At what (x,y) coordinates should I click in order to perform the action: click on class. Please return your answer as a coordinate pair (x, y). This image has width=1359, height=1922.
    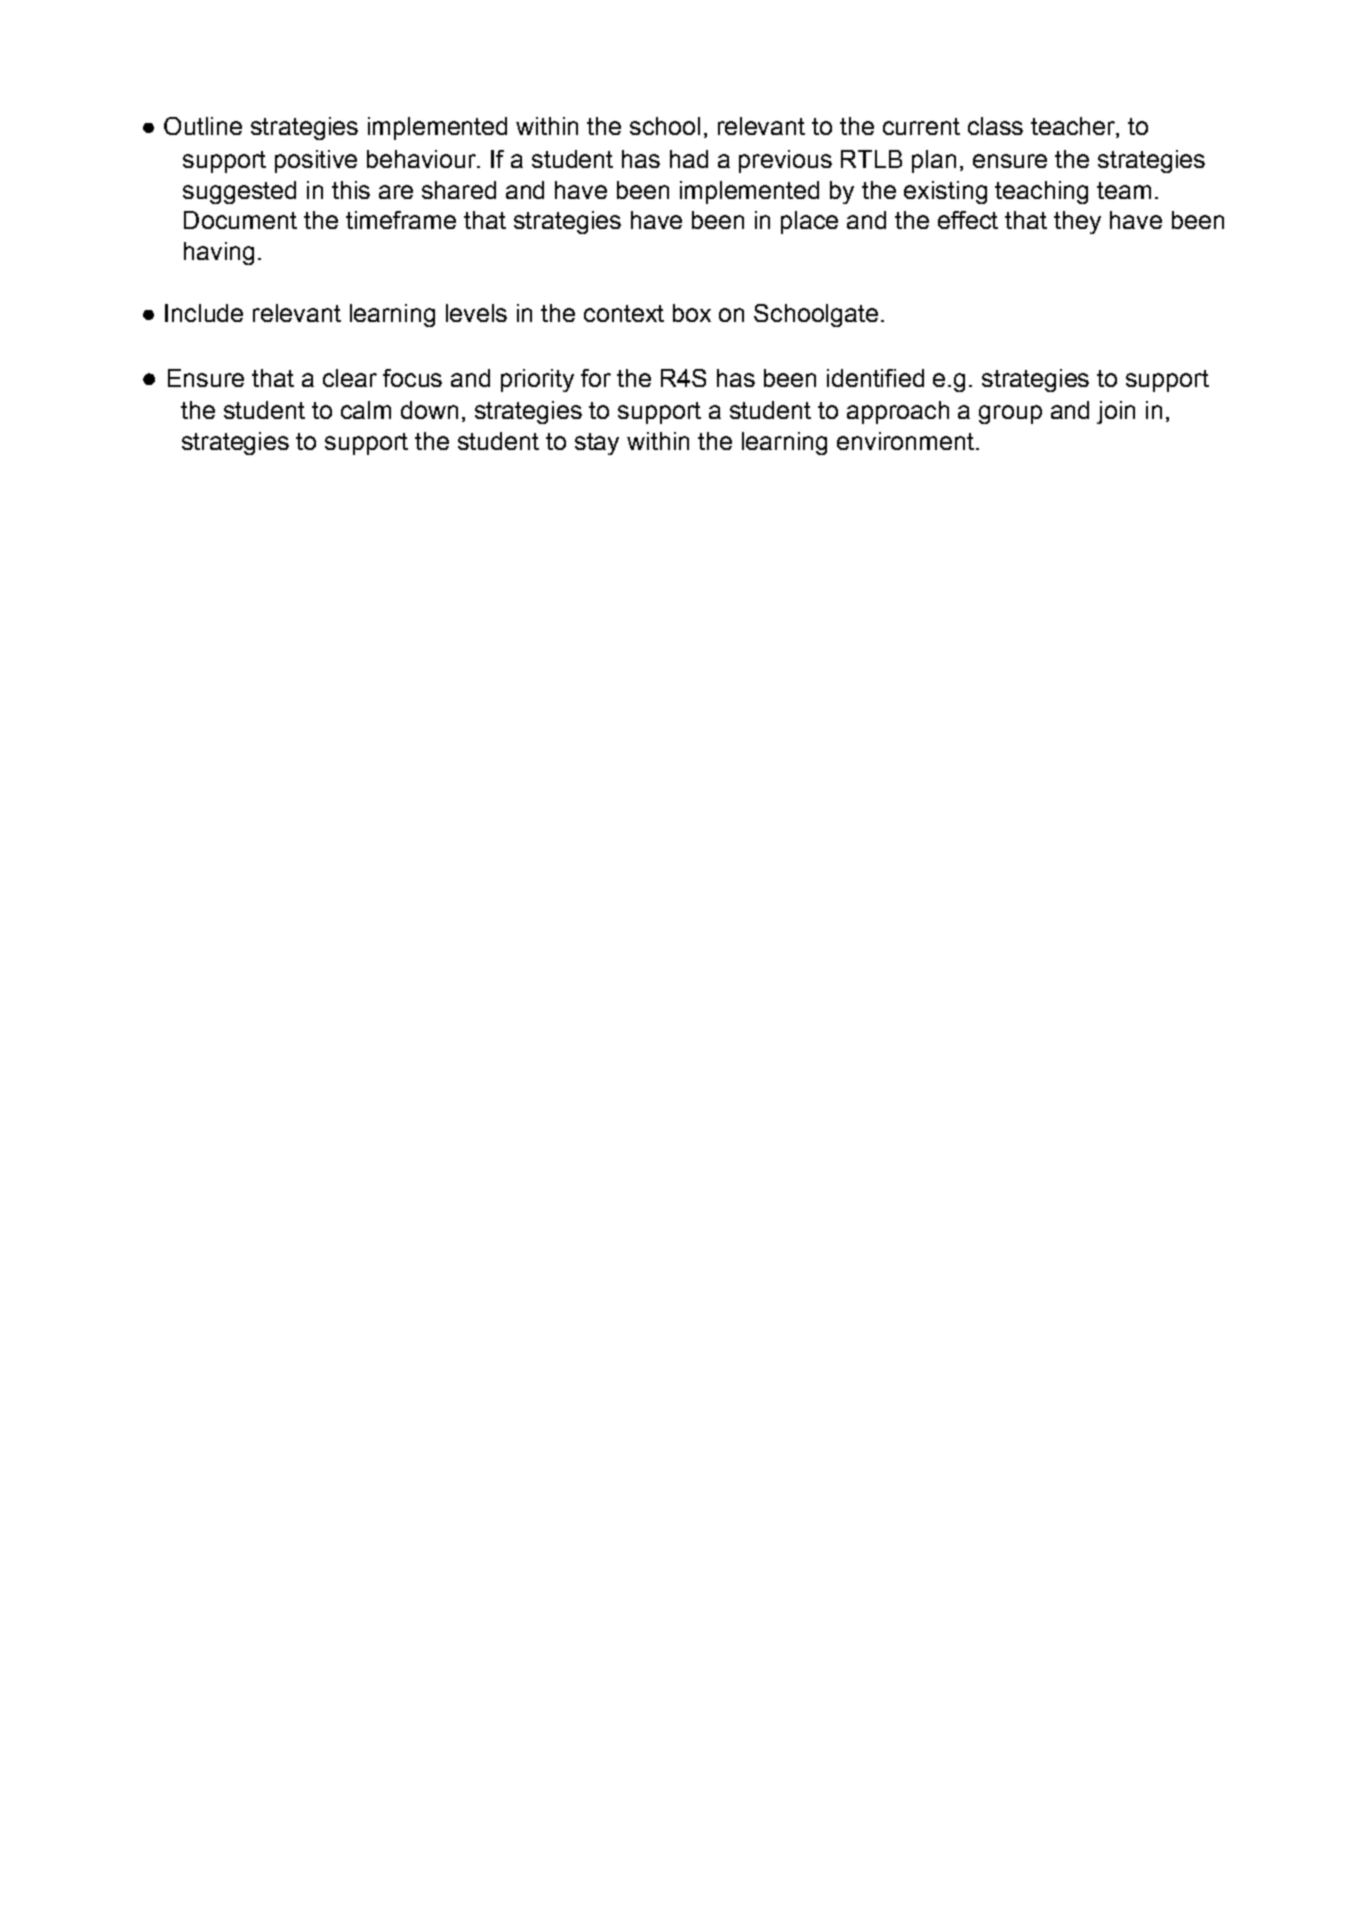
    Looking at the image, I should click on (995, 126).
